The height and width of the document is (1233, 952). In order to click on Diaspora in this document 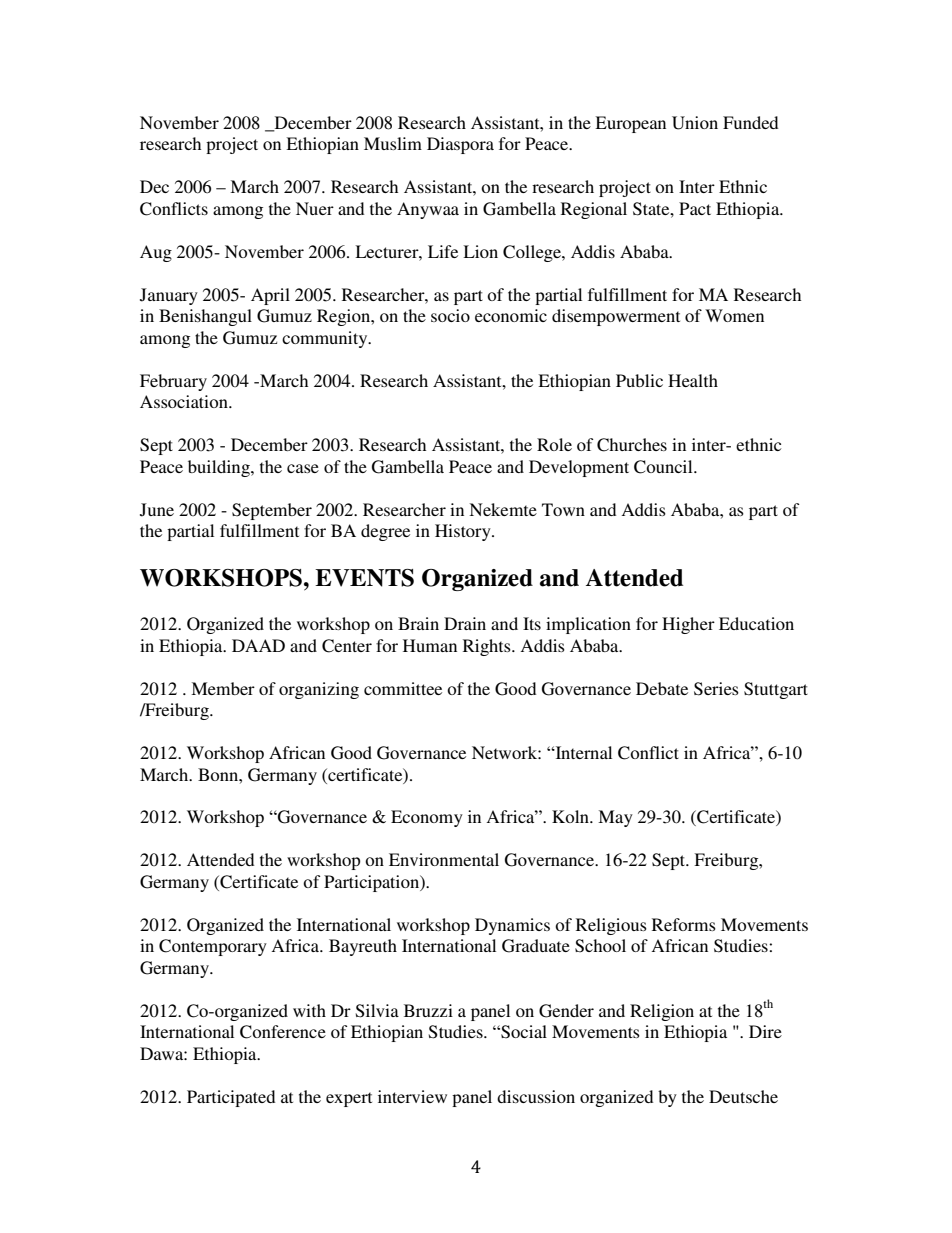, I will do `click(460, 145)`.
